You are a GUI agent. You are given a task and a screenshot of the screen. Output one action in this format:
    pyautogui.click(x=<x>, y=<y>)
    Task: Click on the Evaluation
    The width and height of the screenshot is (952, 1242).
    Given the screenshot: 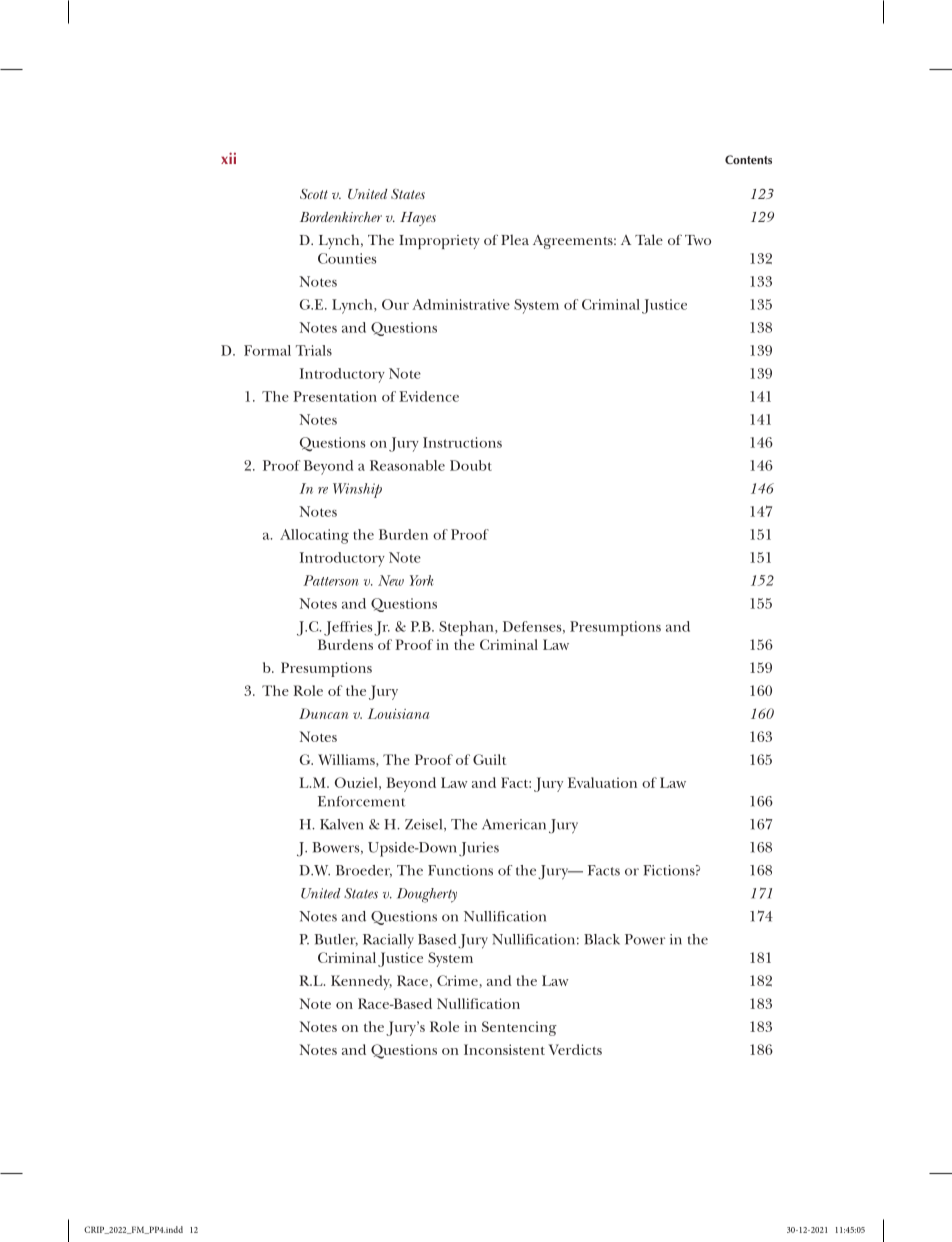 What is the action you would take?
    pyautogui.click(x=602, y=782)
